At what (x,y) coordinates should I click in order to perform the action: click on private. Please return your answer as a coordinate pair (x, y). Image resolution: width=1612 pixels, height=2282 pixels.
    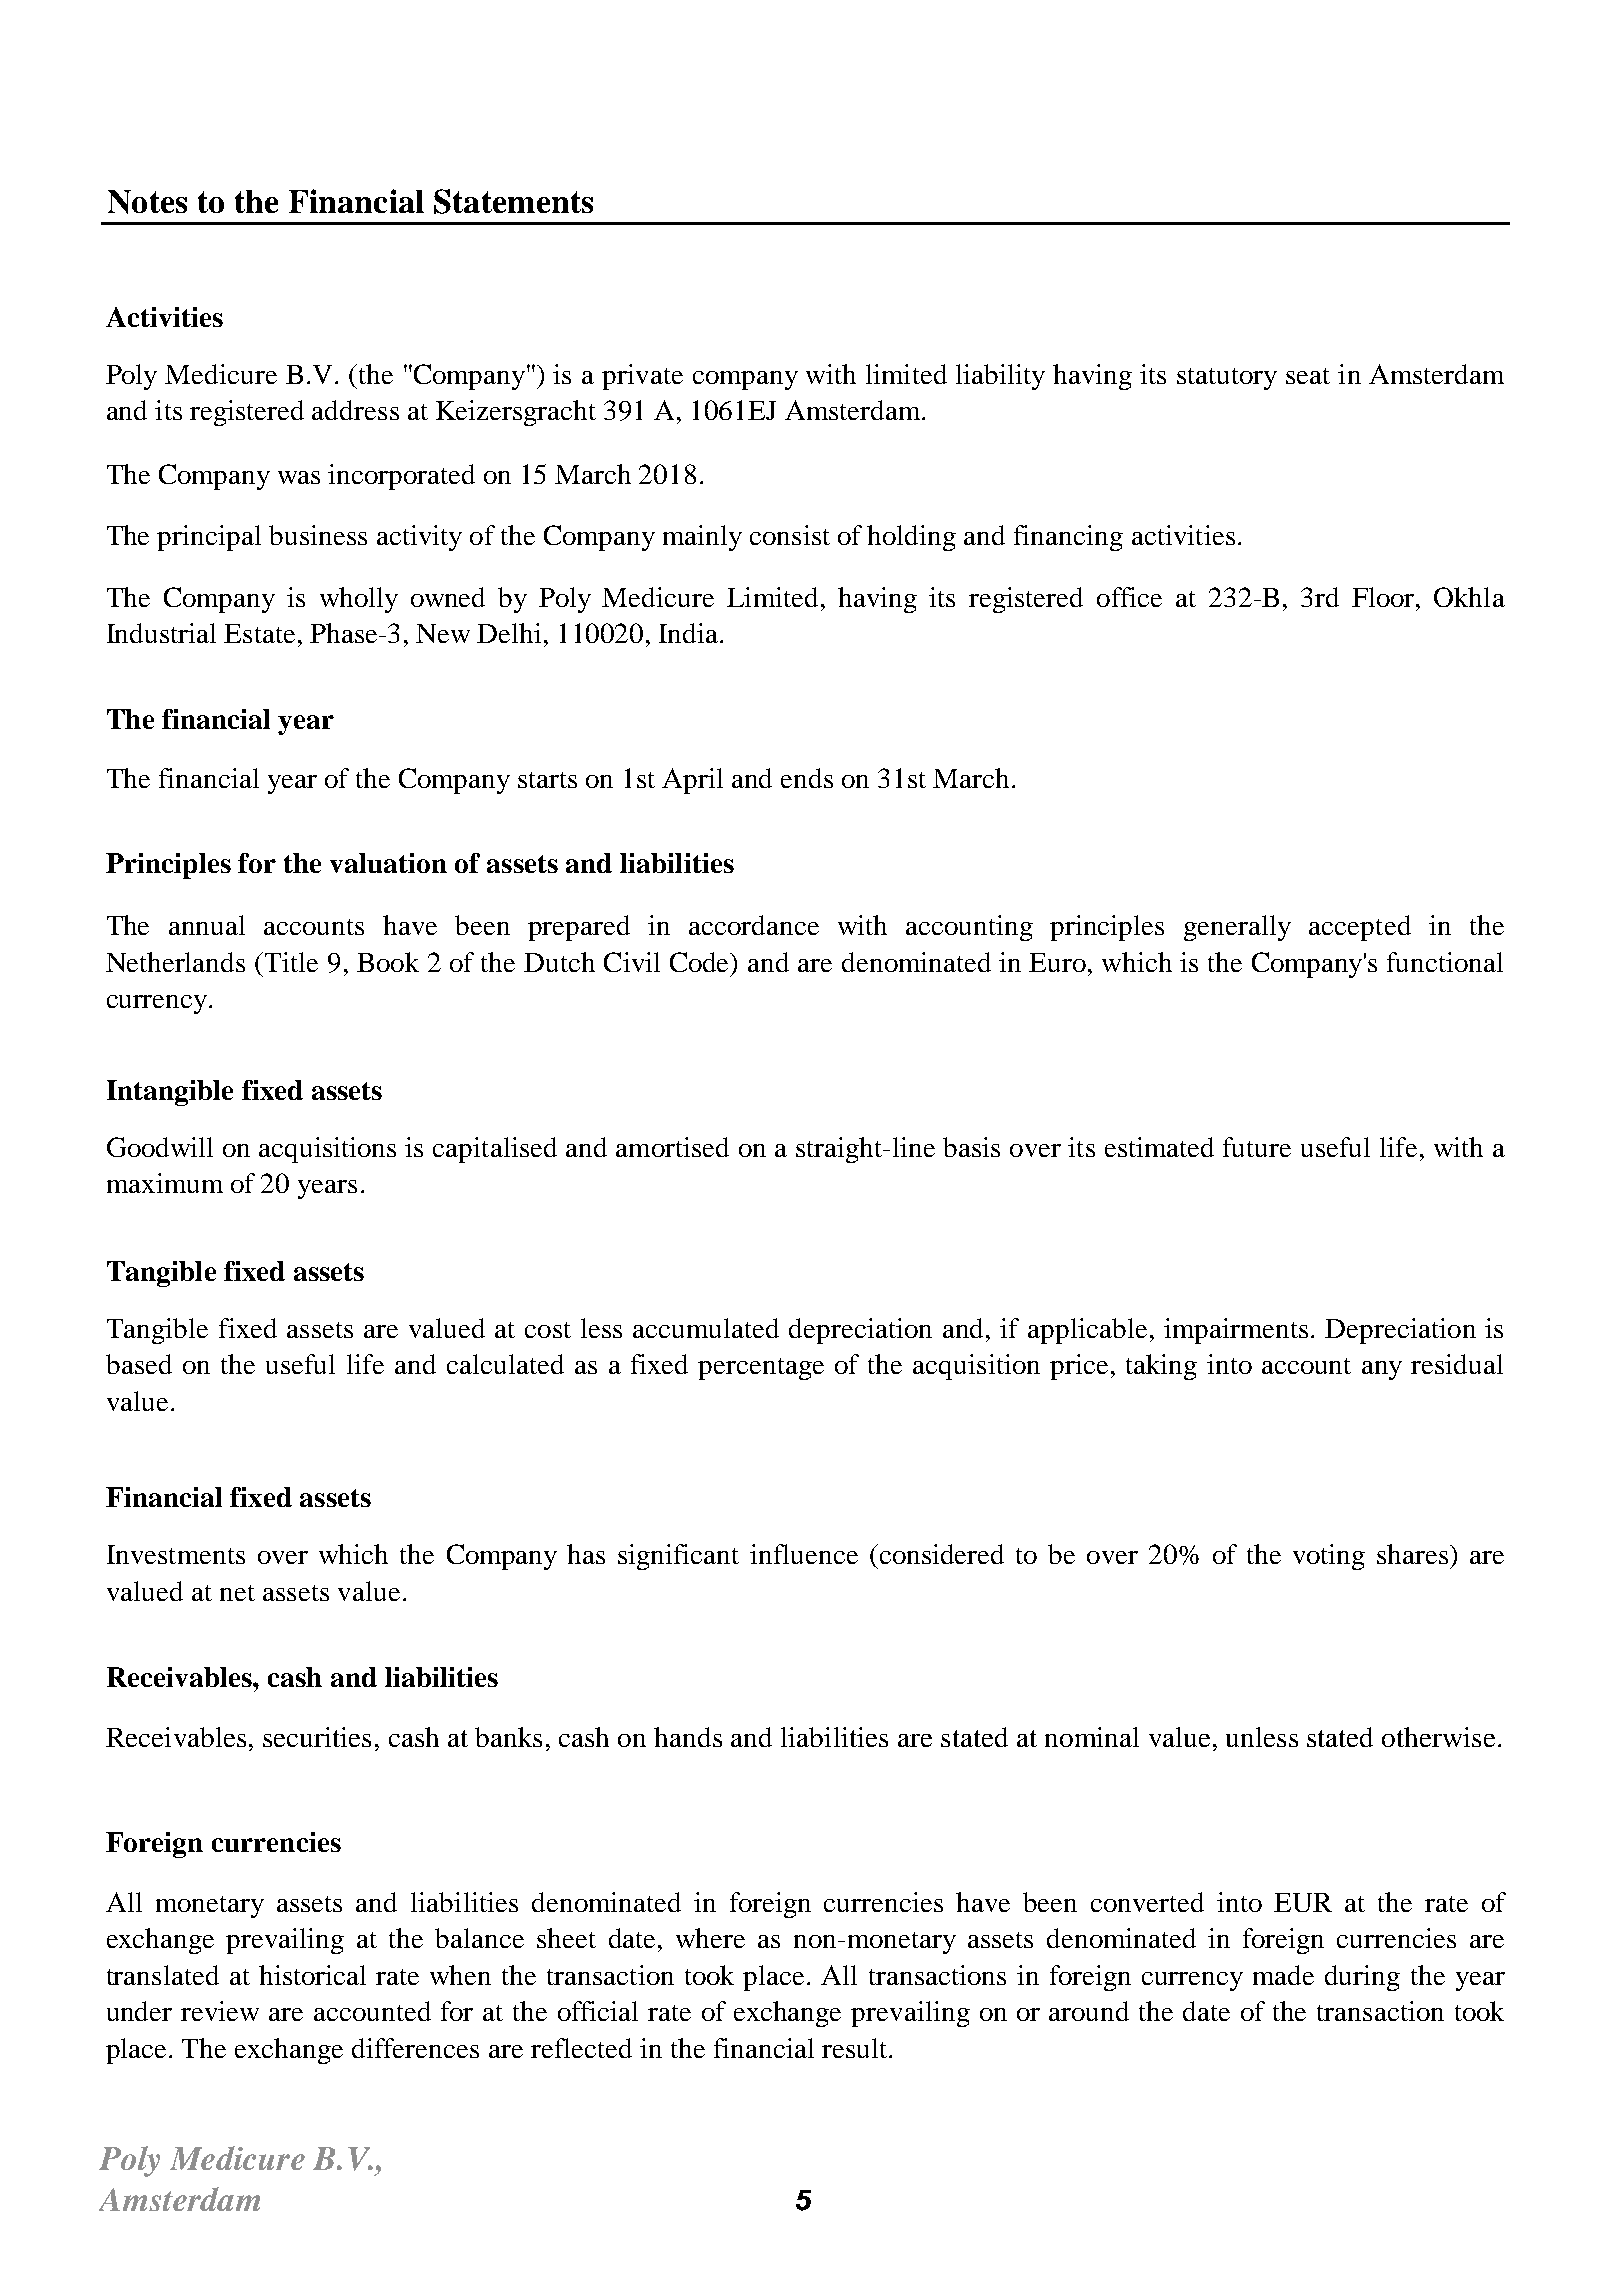
    Looking at the image, I should click on (642, 377).
